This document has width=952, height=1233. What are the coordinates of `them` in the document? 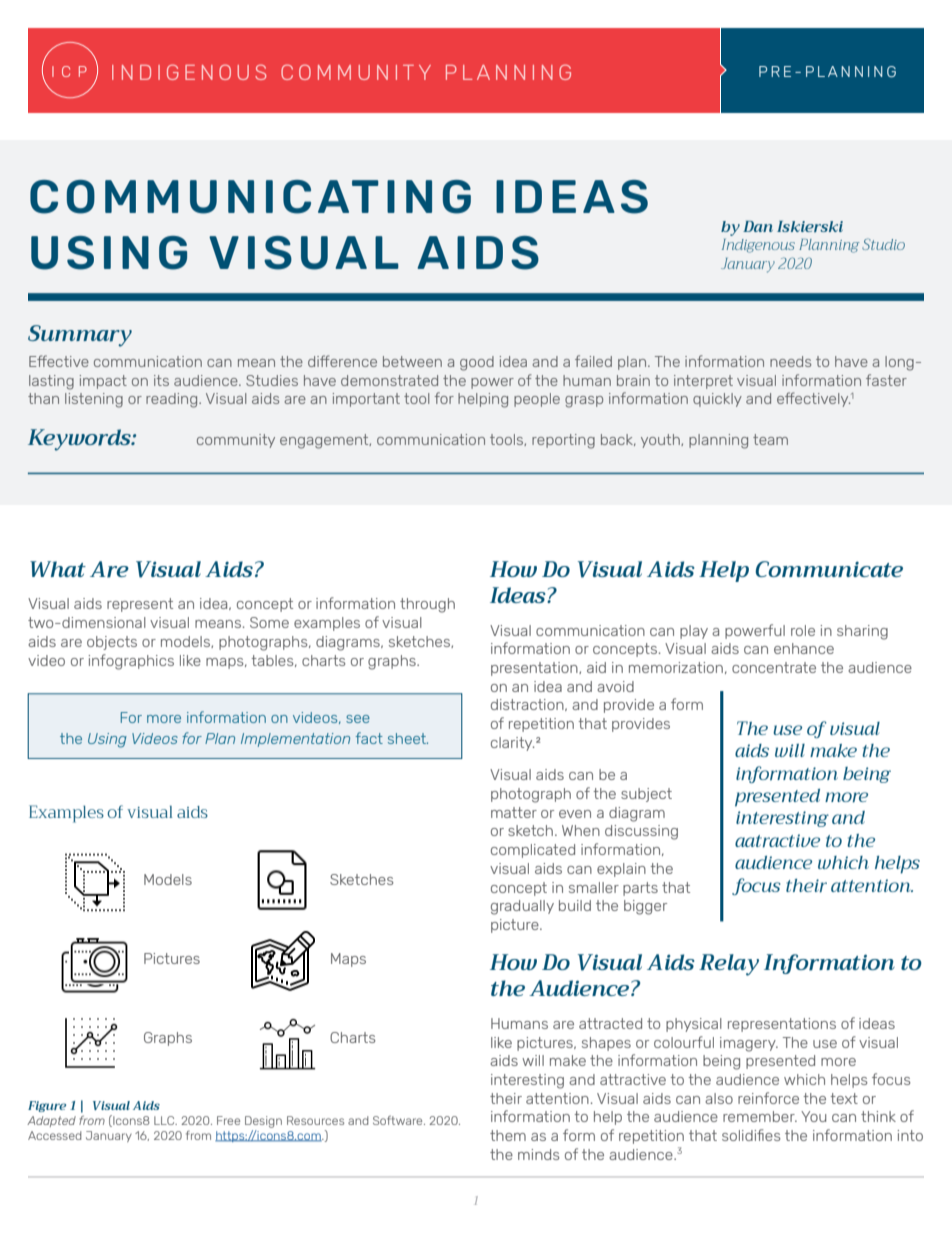 It's located at (508, 1135).
